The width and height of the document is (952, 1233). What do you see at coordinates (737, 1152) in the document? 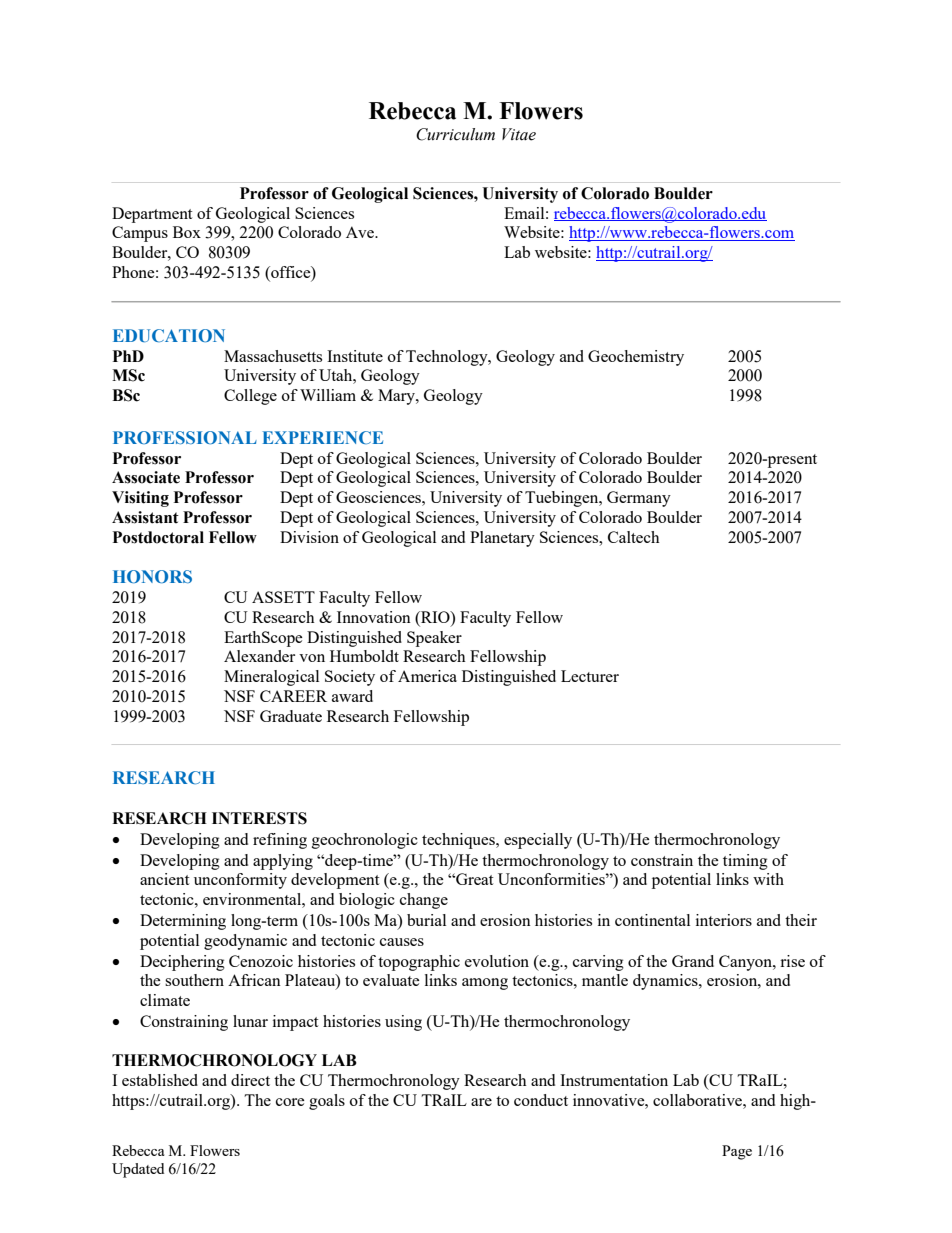
I see `Page` at bounding box center [737, 1152].
